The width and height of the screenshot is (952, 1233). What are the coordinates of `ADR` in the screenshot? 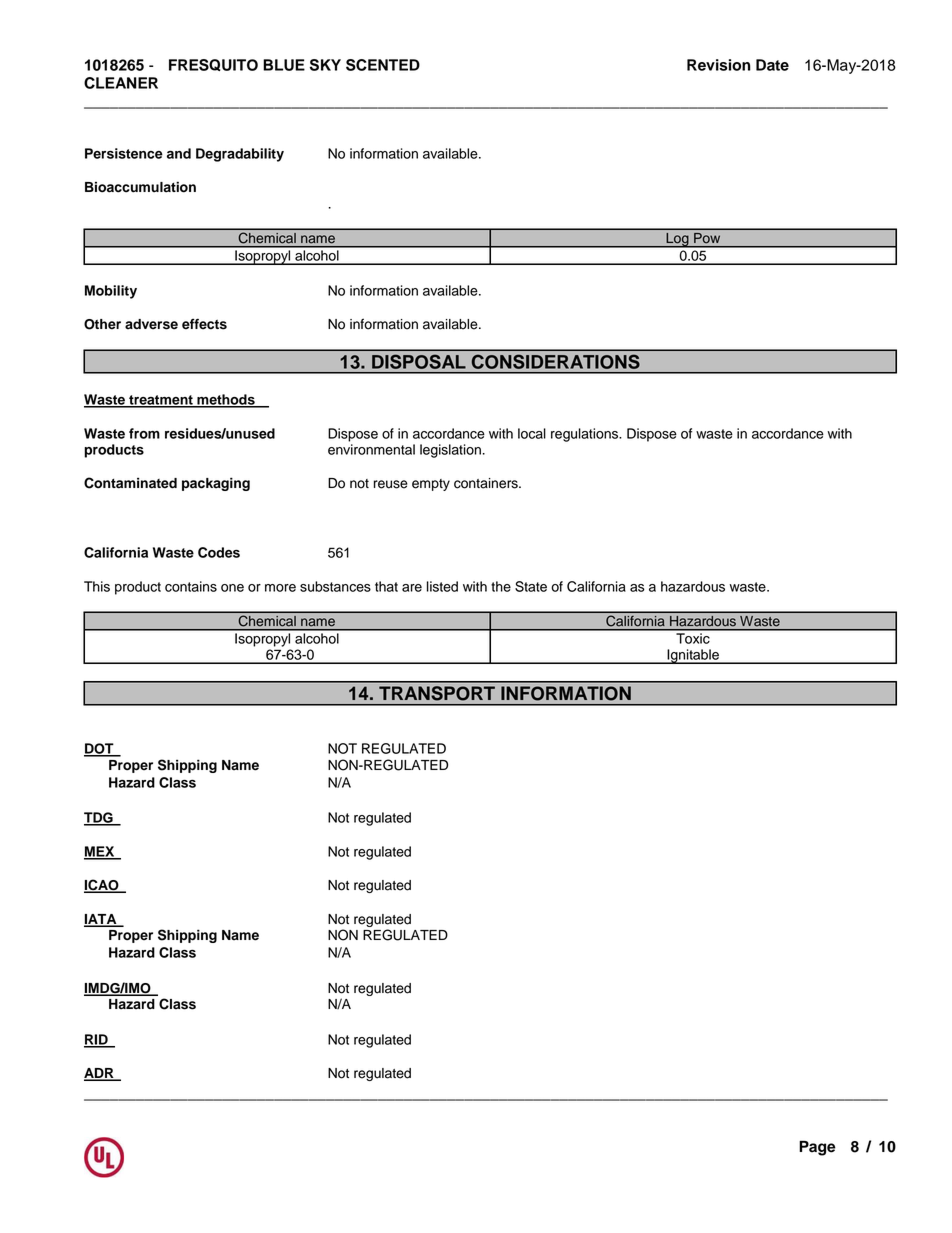 It's located at (100, 1074).
